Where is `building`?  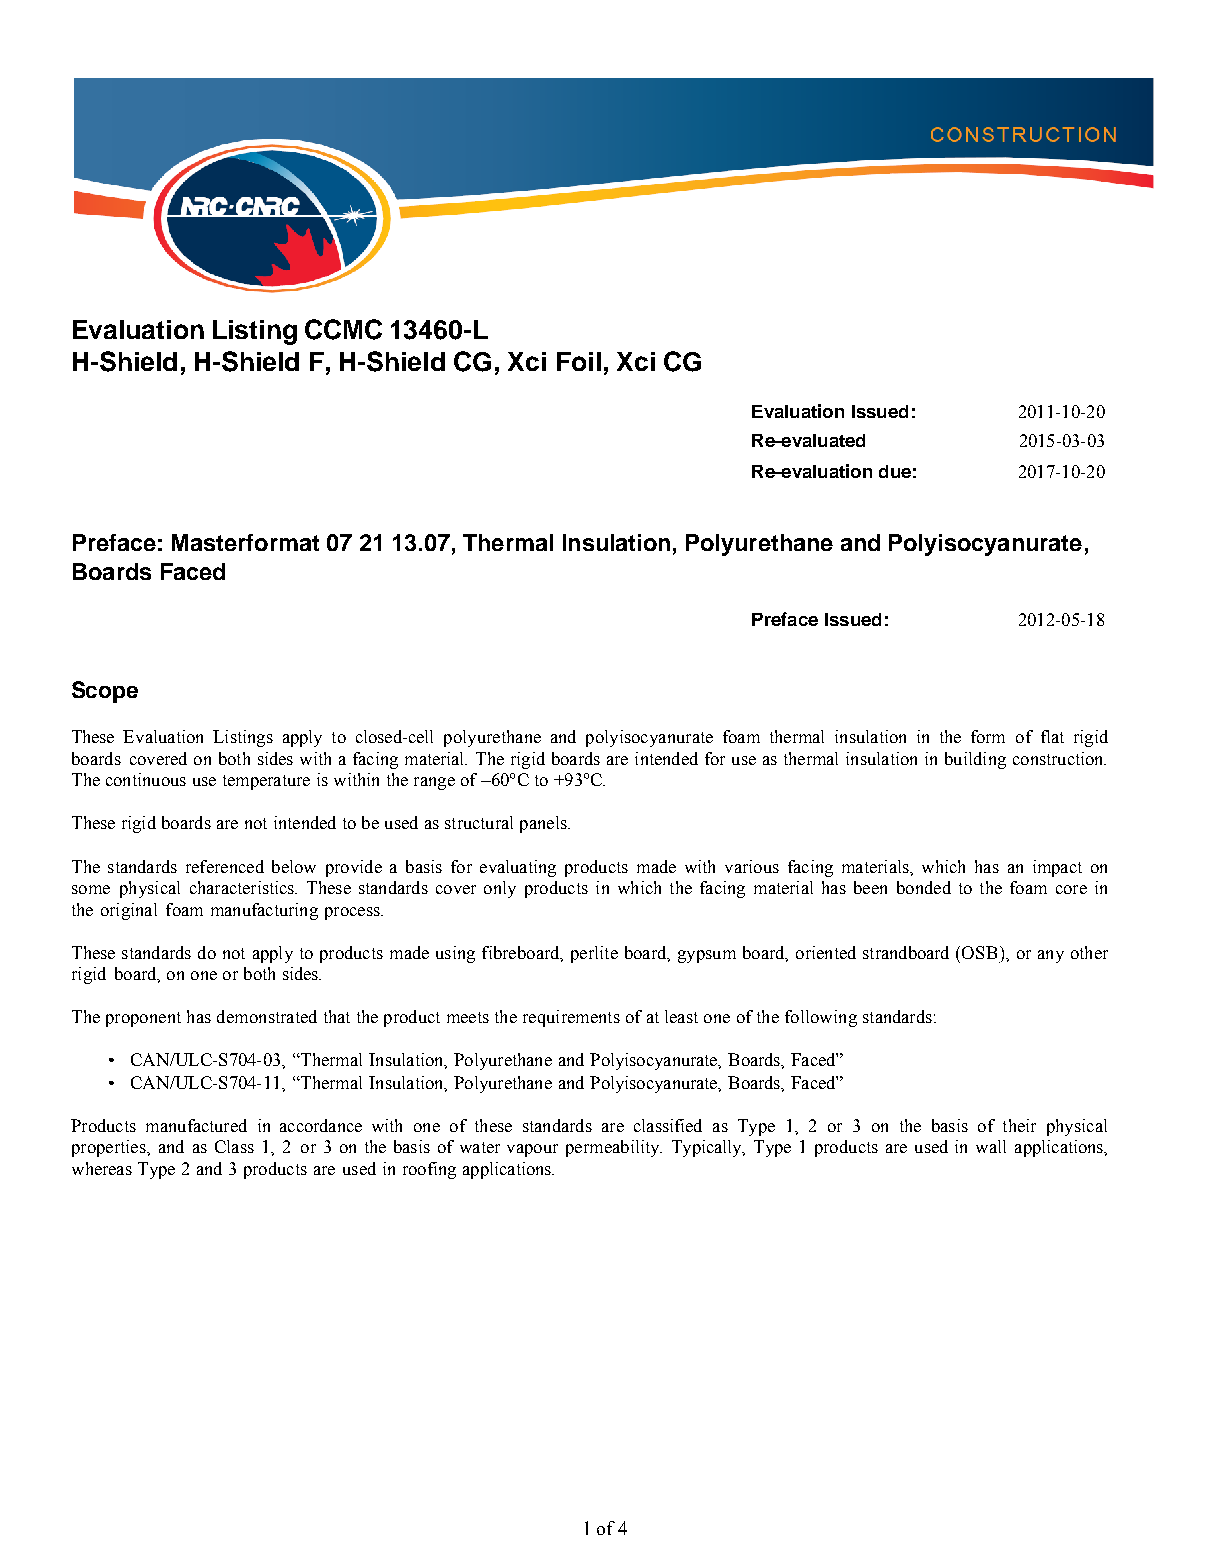 building is located at coordinates (975, 760).
